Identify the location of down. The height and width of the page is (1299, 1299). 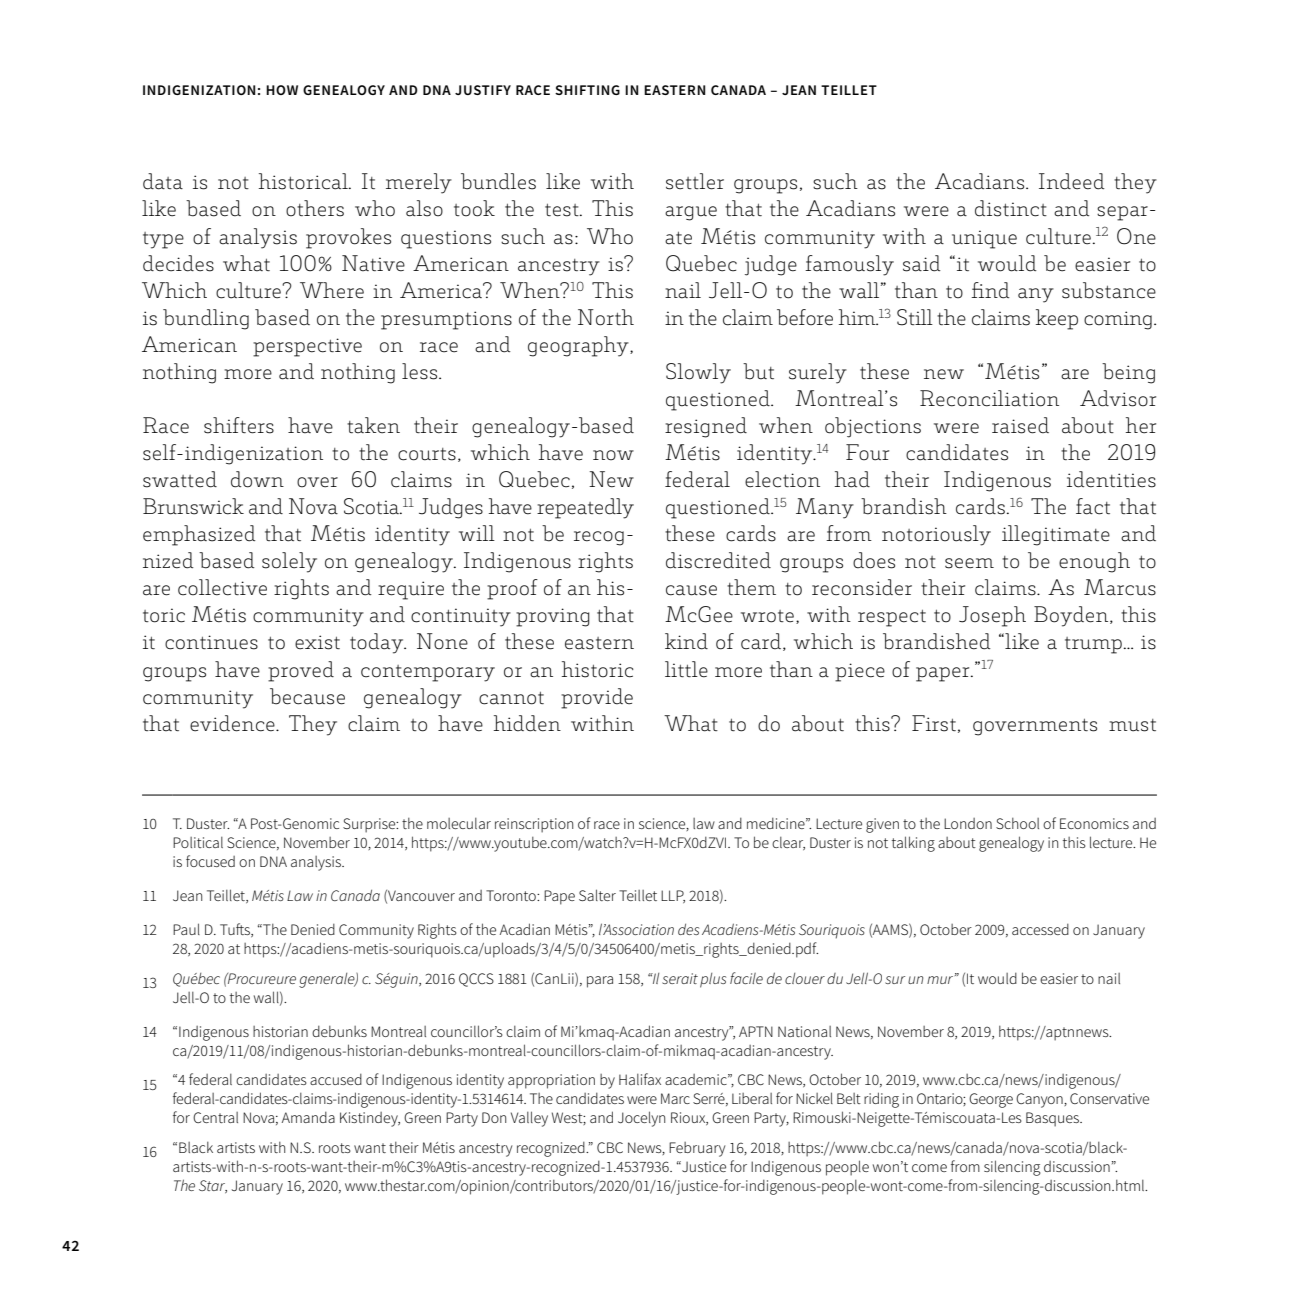
(257, 479).
